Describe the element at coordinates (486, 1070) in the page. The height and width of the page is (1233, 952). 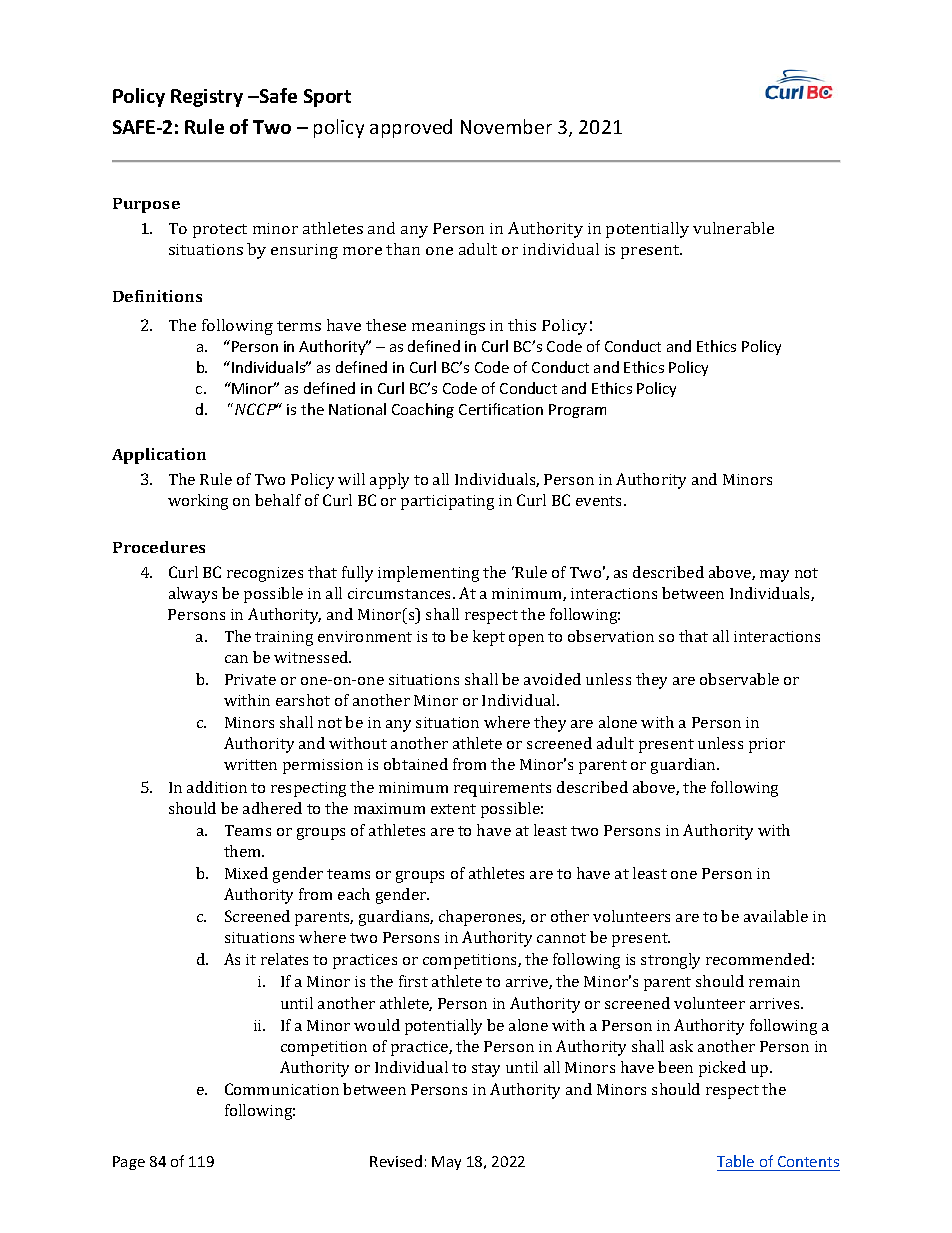
I see `stay` at that location.
